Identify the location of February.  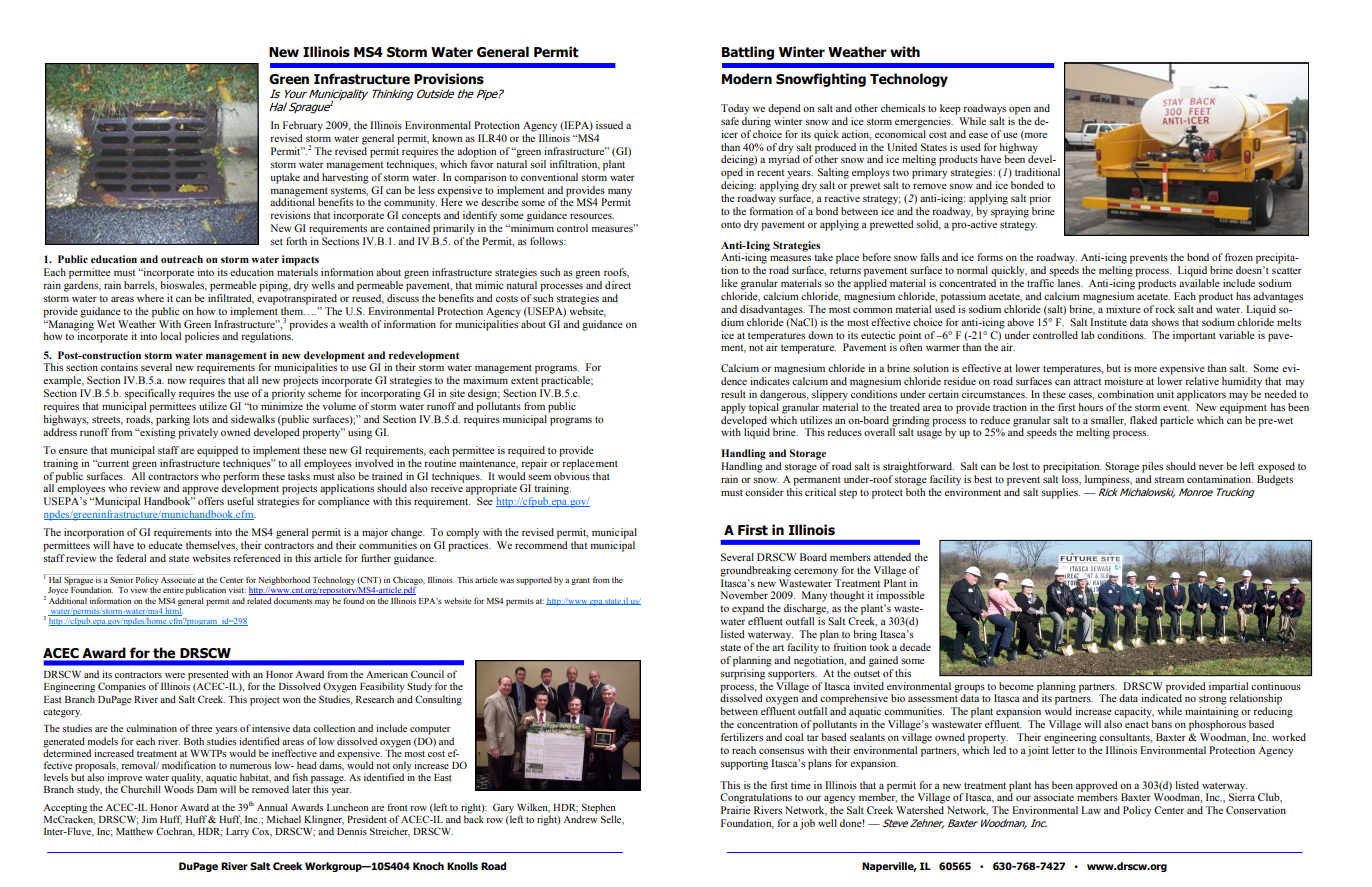
(303, 126).
